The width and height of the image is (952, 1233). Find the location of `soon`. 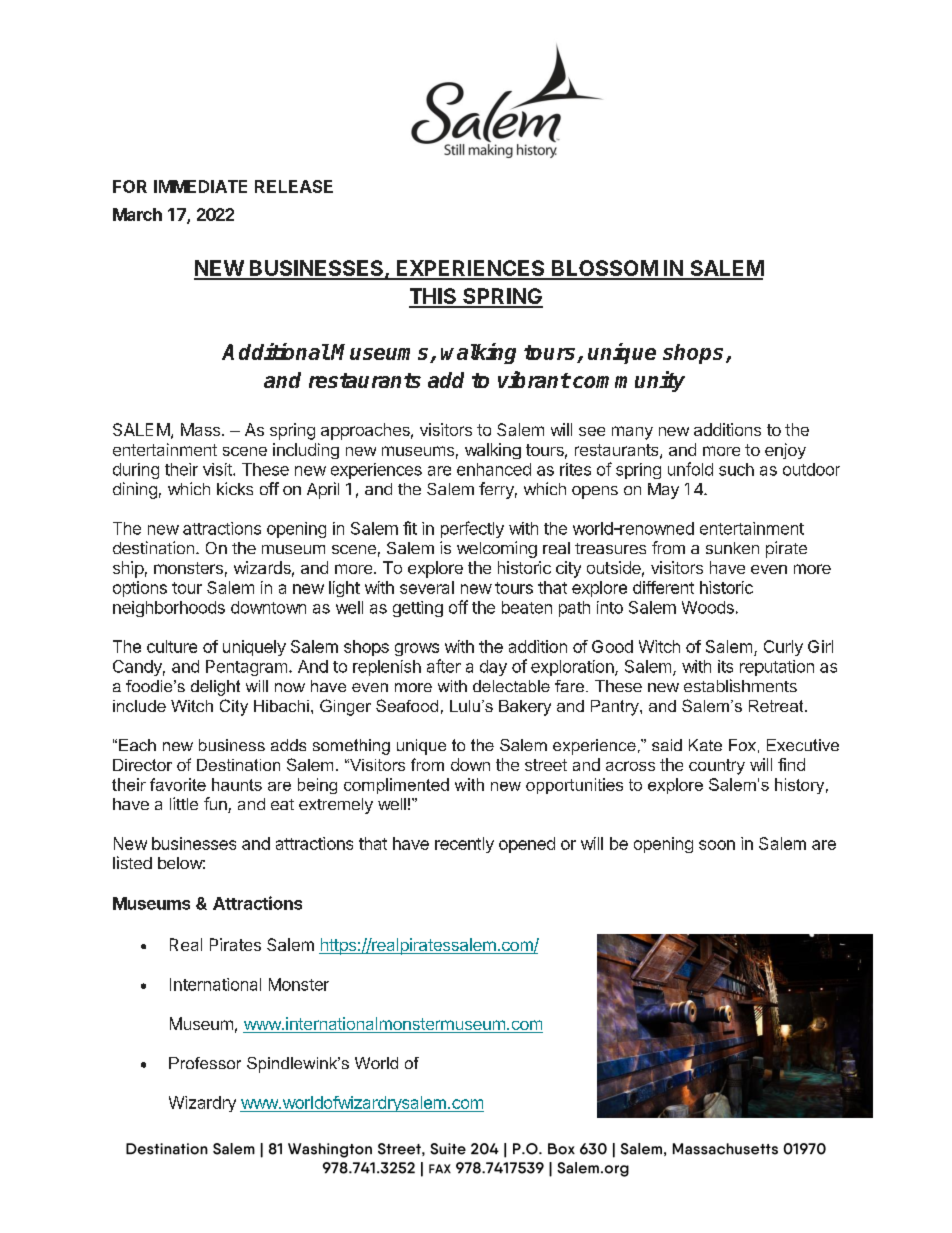

soon is located at coordinates (717, 845).
